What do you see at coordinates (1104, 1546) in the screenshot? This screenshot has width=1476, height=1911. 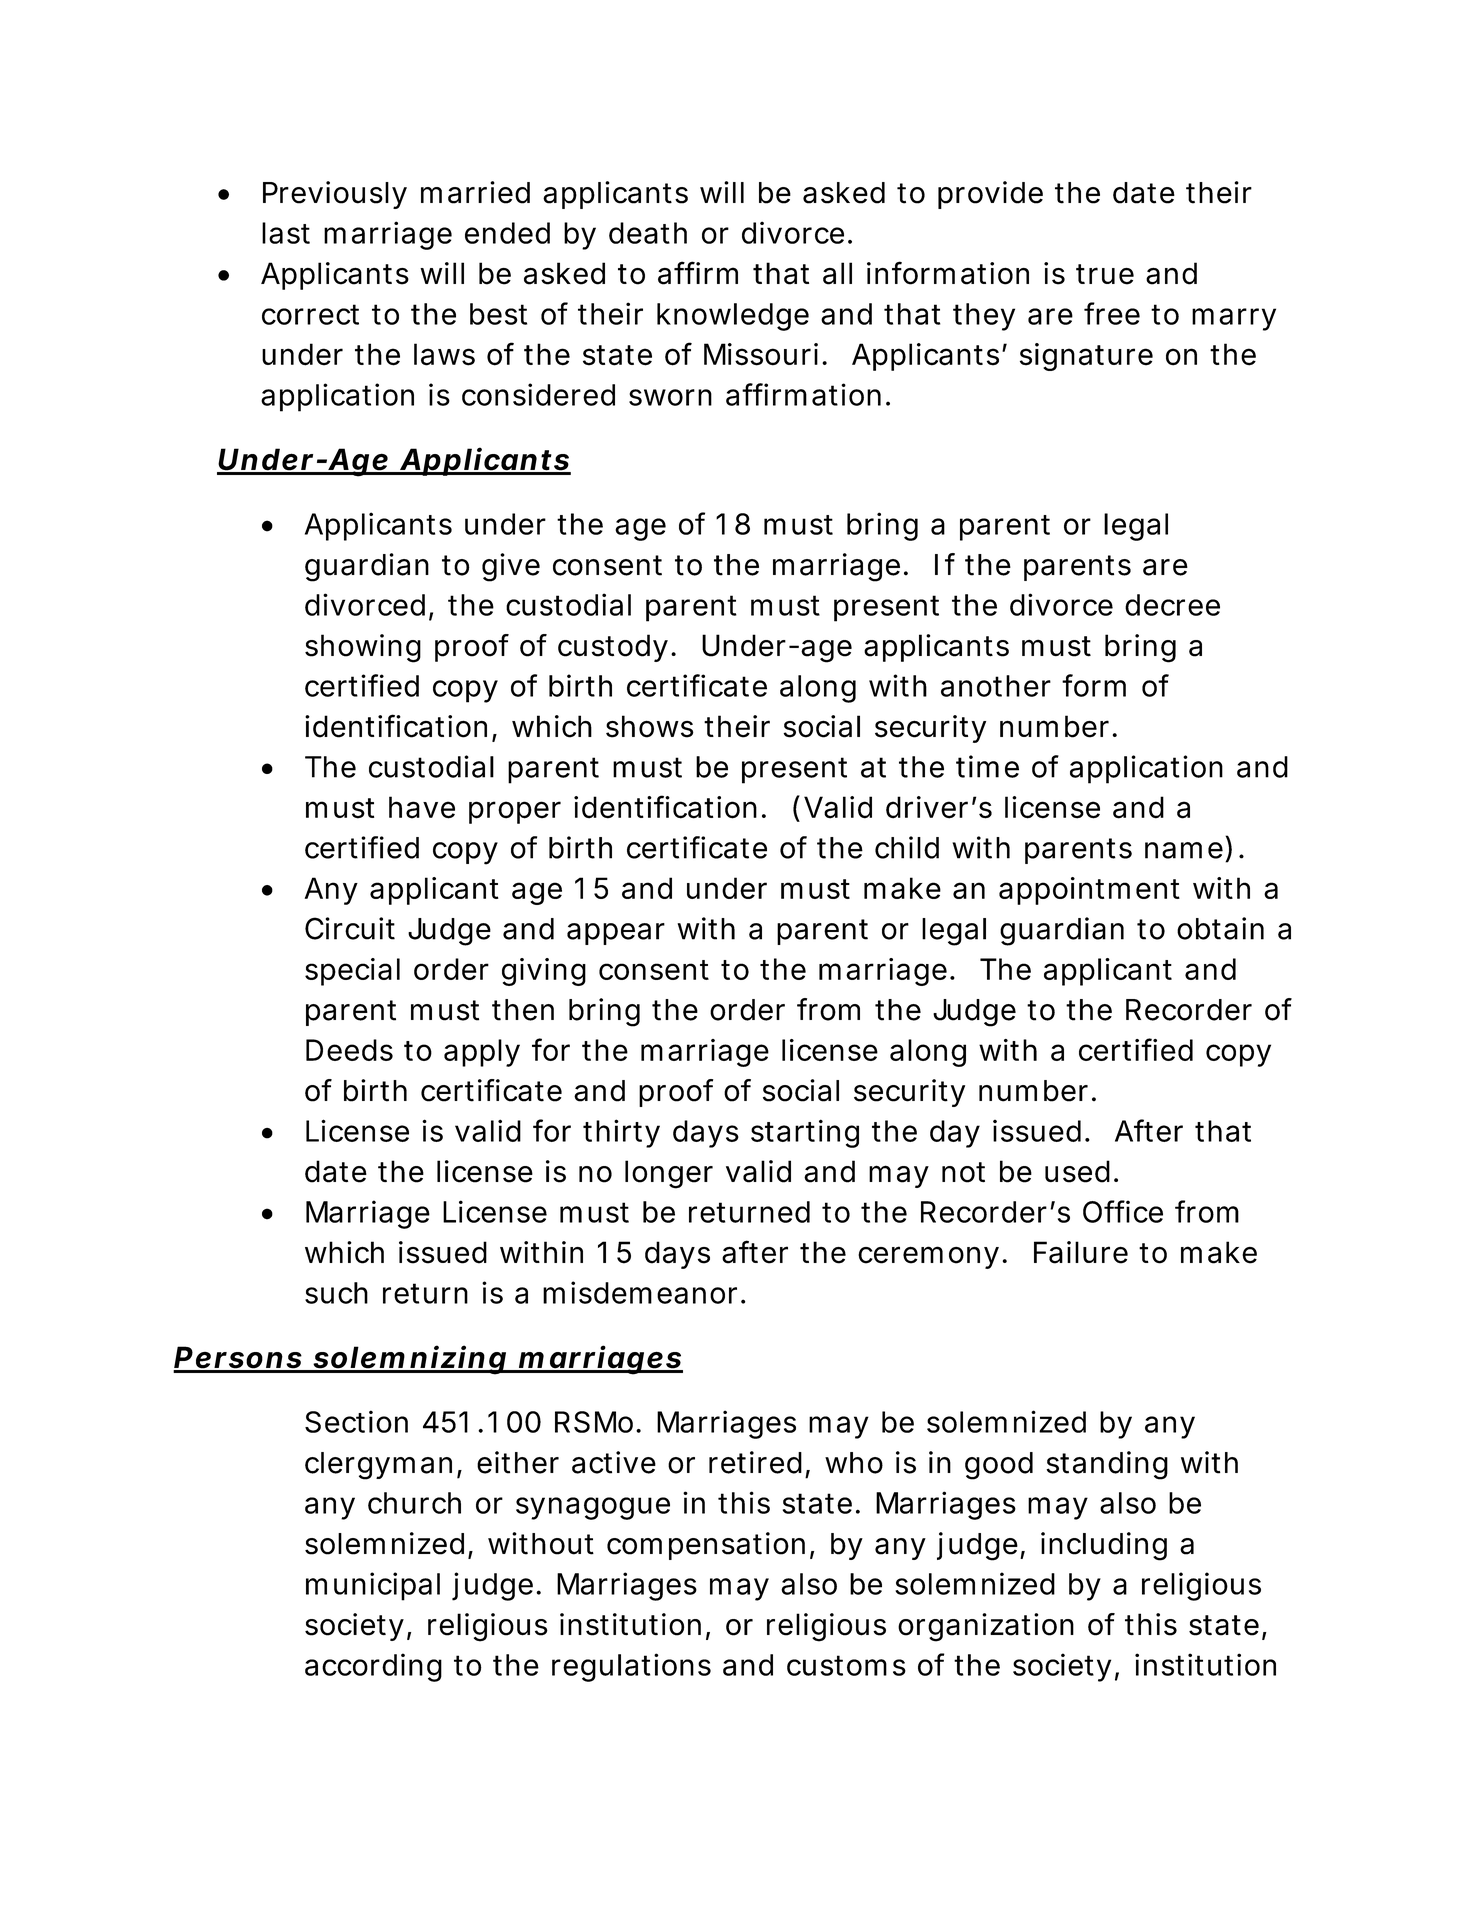 I see `including` at bounding box center [1104, 1546].
